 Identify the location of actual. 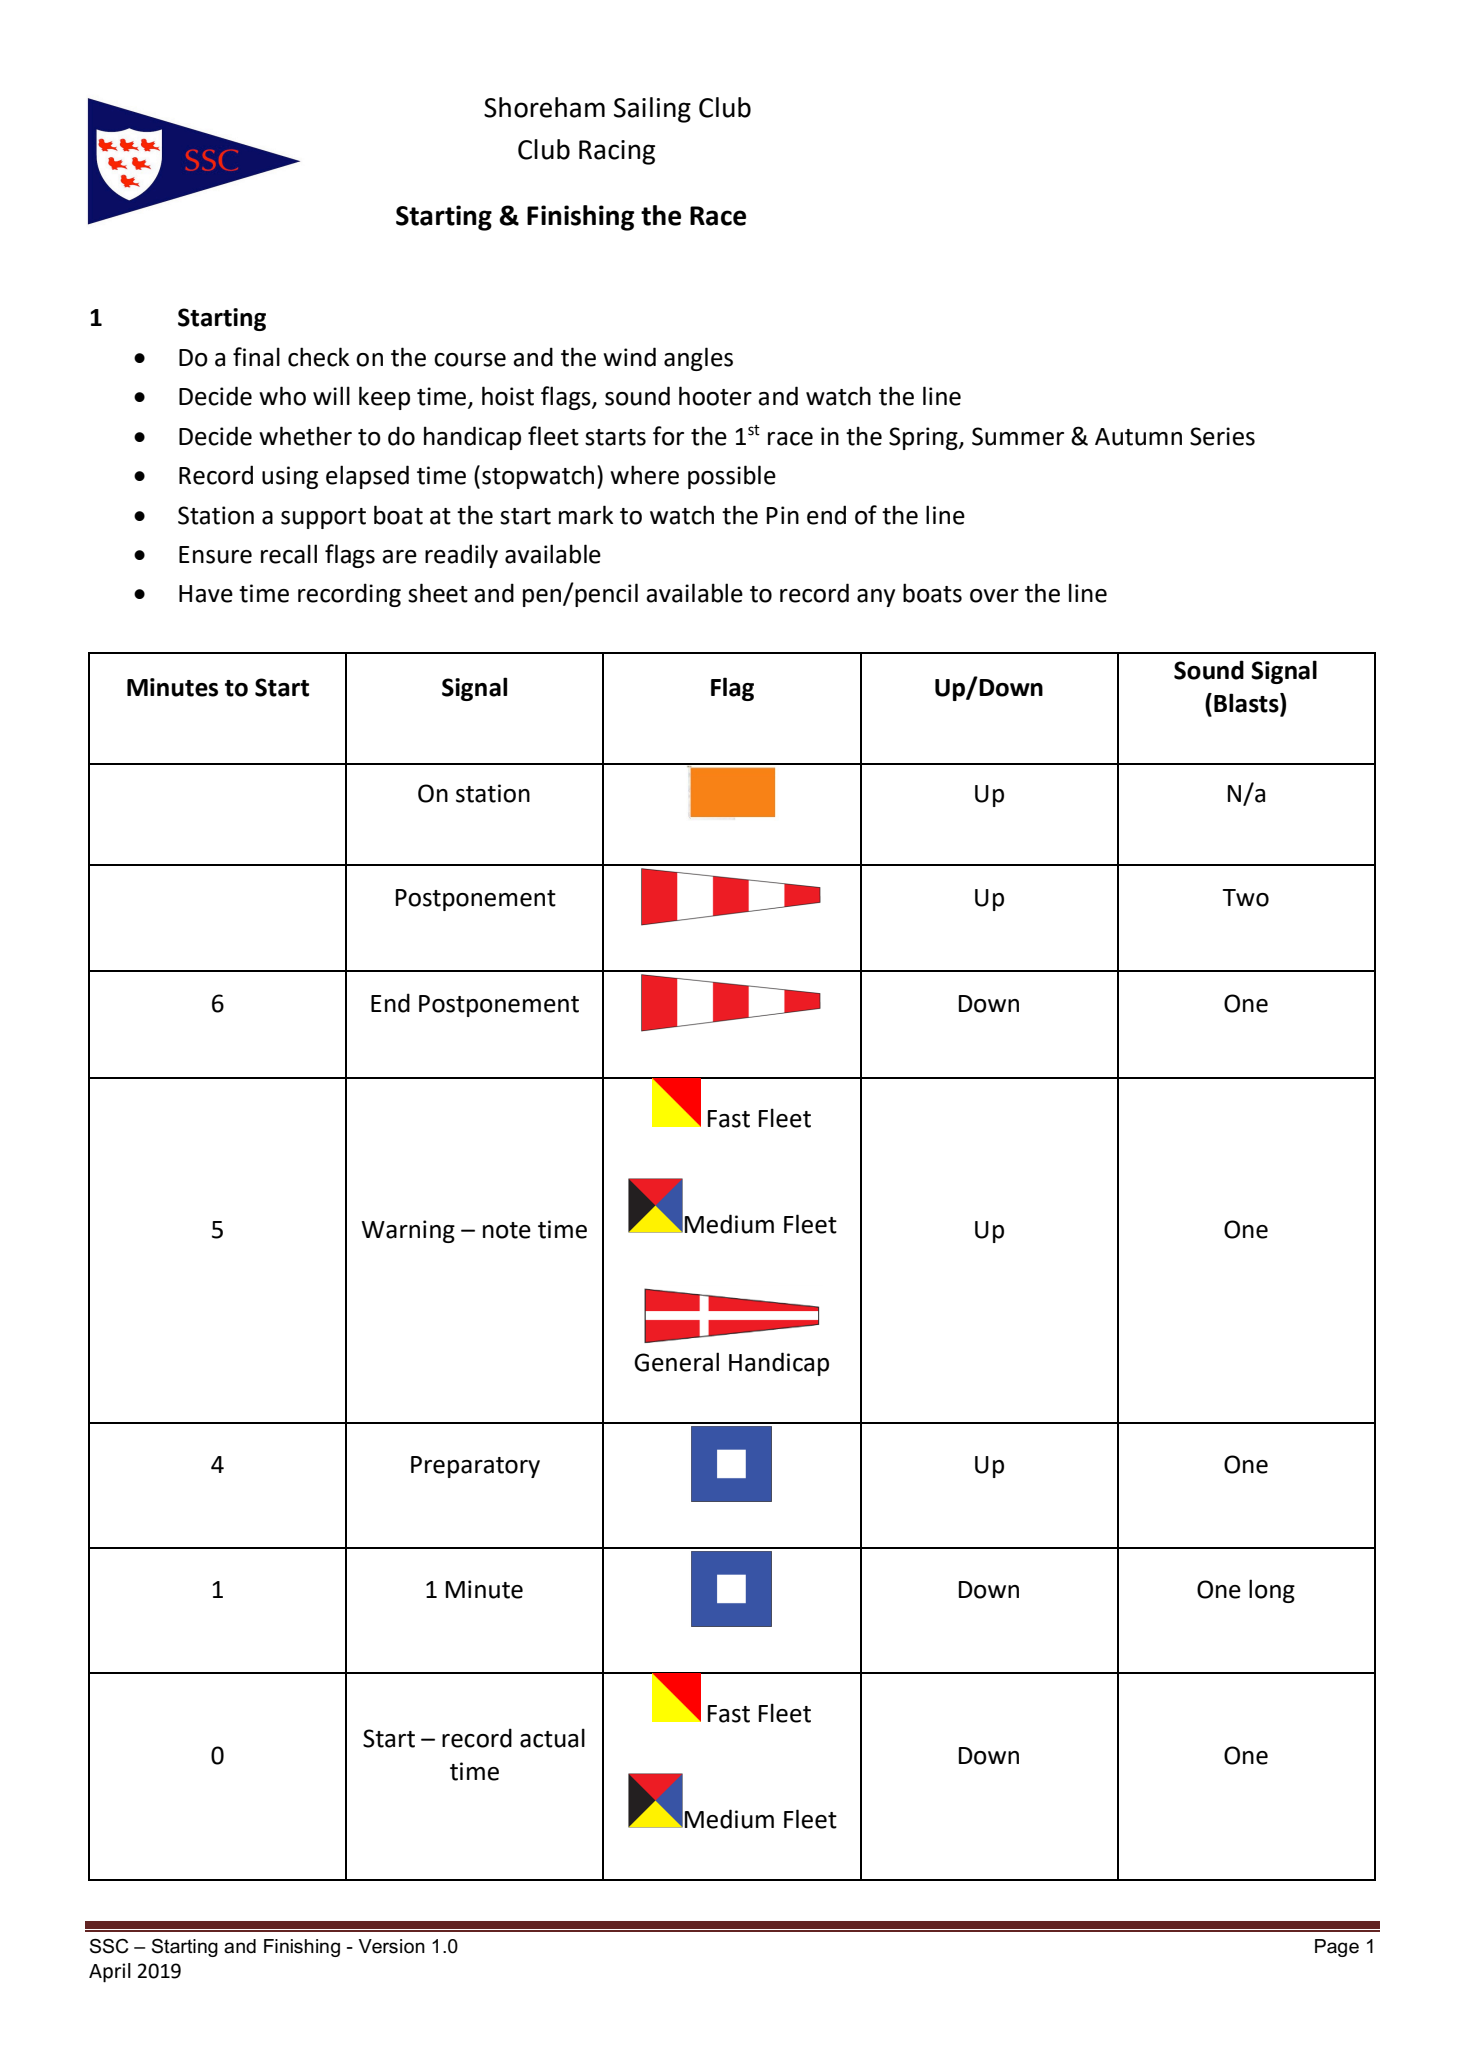
(552, 1738).
